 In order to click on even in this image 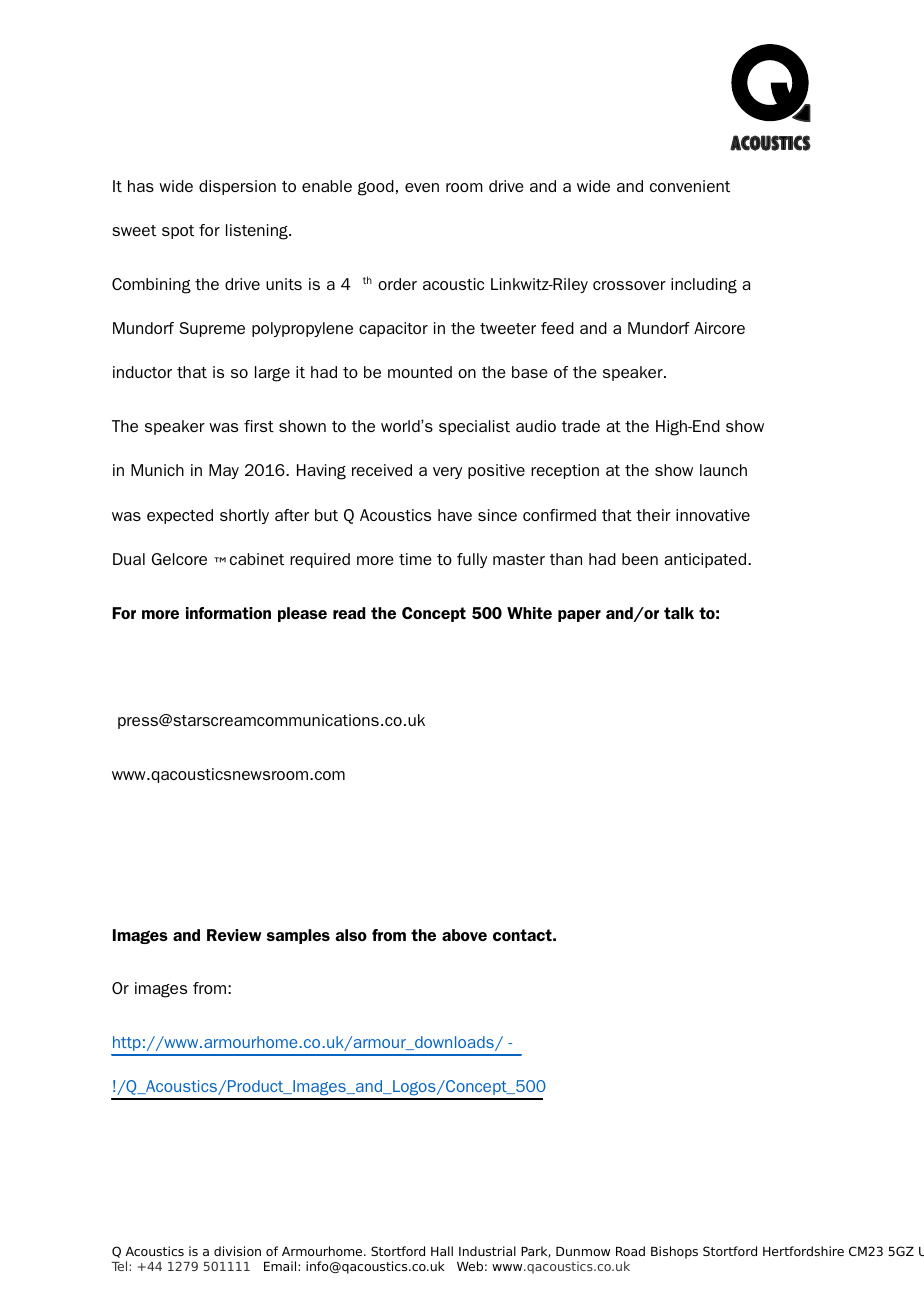, I will do `click(422, 187)`.
